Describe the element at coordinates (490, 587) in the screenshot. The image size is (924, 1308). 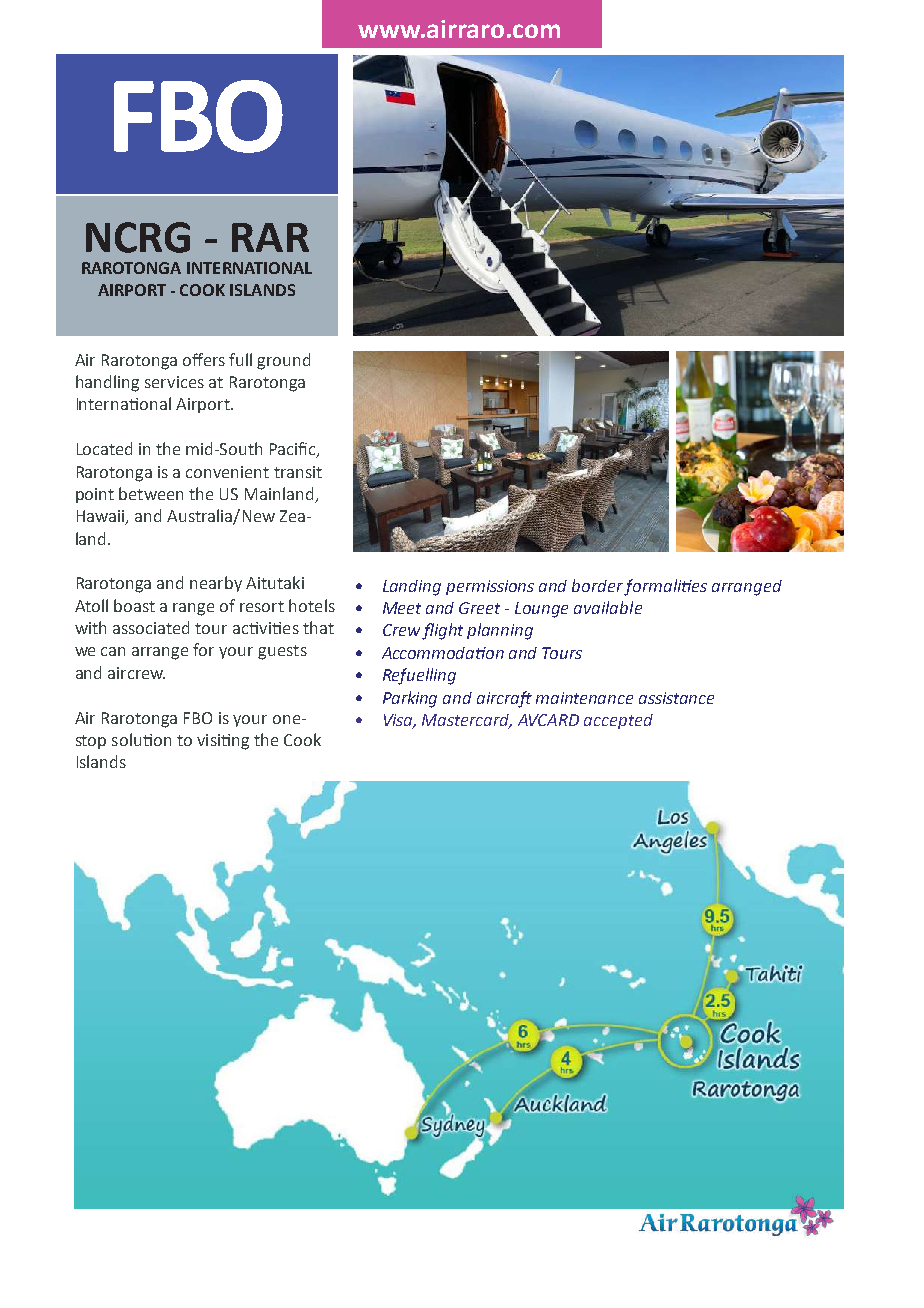
I see `permissions` at that location.
